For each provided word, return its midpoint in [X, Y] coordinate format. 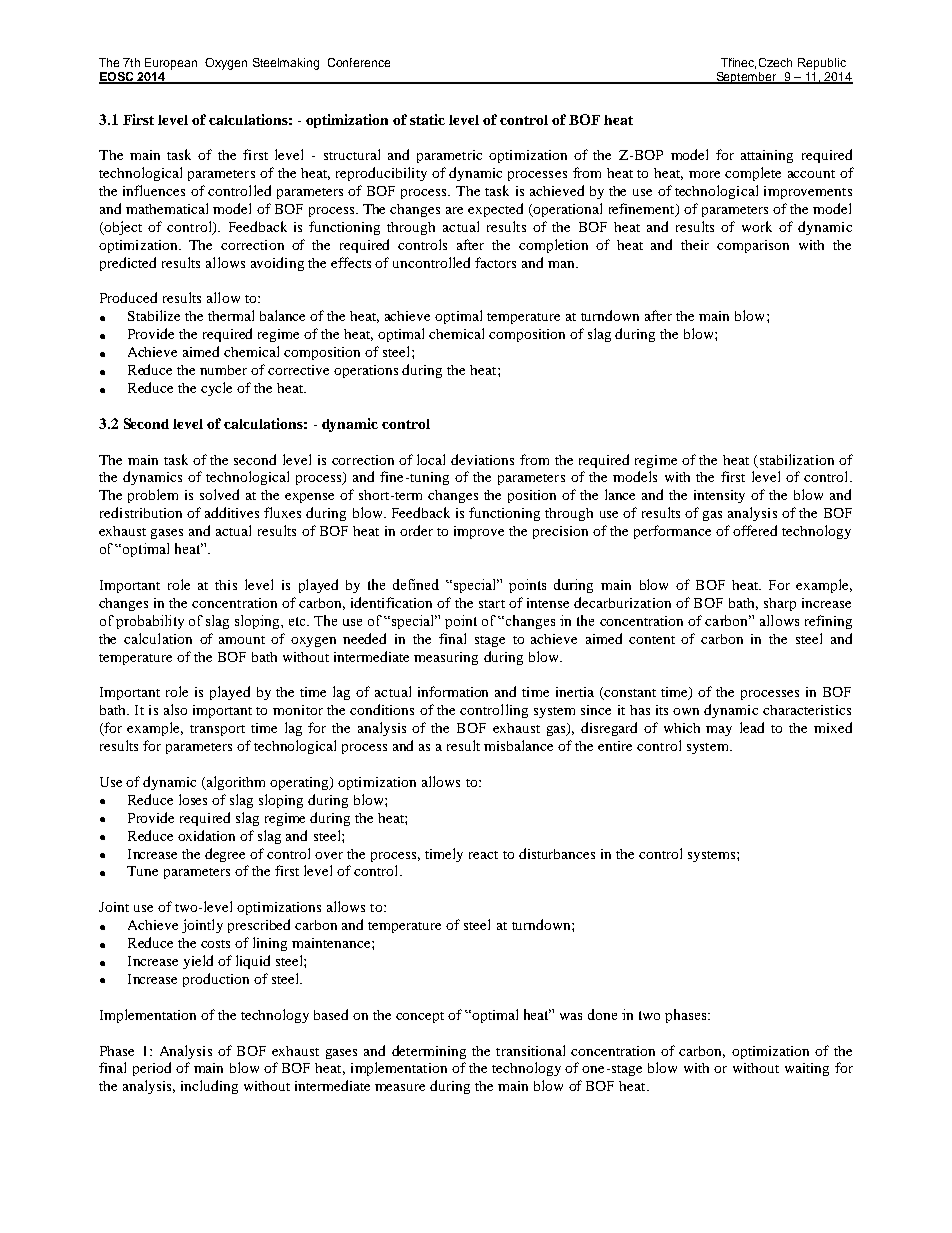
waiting [807, 1069]
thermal [231, 315]
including [209, 1087]
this [226, 585]
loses [193, 799]
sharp [780, 604]
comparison [753, 246]
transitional [530, 1050]
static [427, 119]
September [746, 78]
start [492, 604]
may [719, 731]
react [483, 855]
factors [495, 262]
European [171, 64]
